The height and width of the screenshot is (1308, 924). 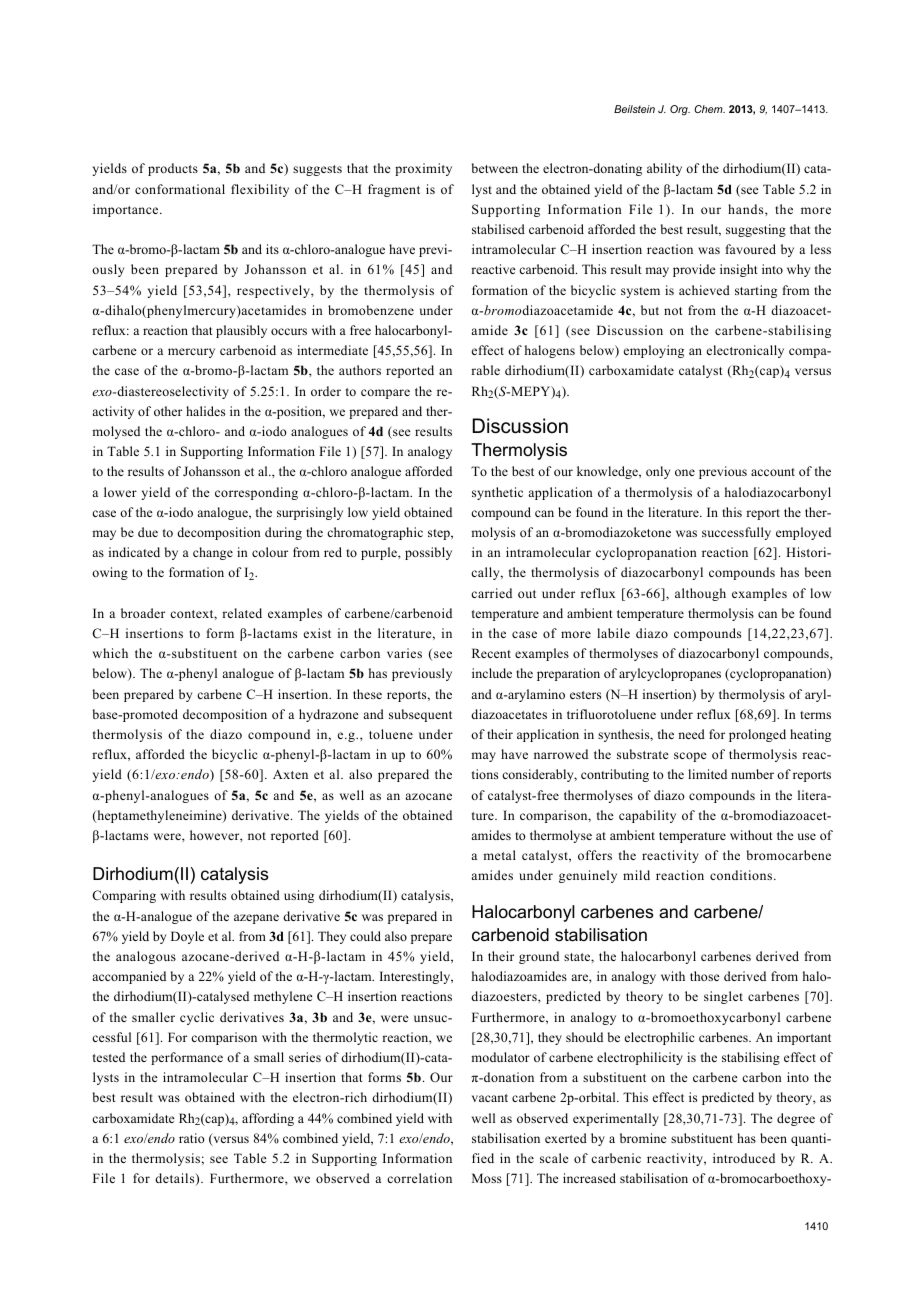 I want to click on although, so click(x=700, y=594).
